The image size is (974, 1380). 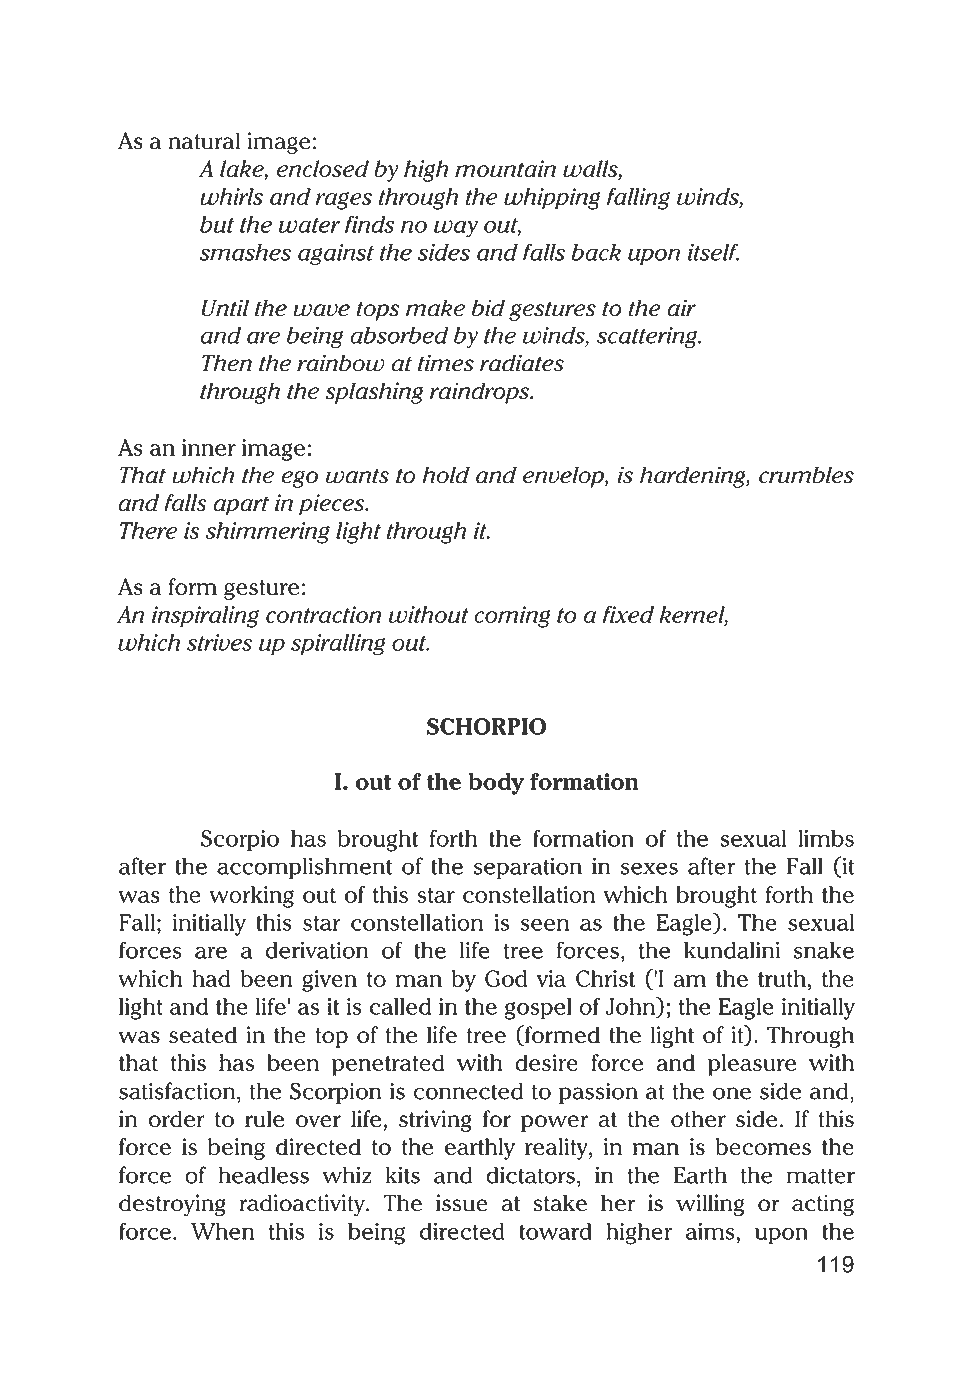 I want to click on apart, so click(x=241, y=506).
